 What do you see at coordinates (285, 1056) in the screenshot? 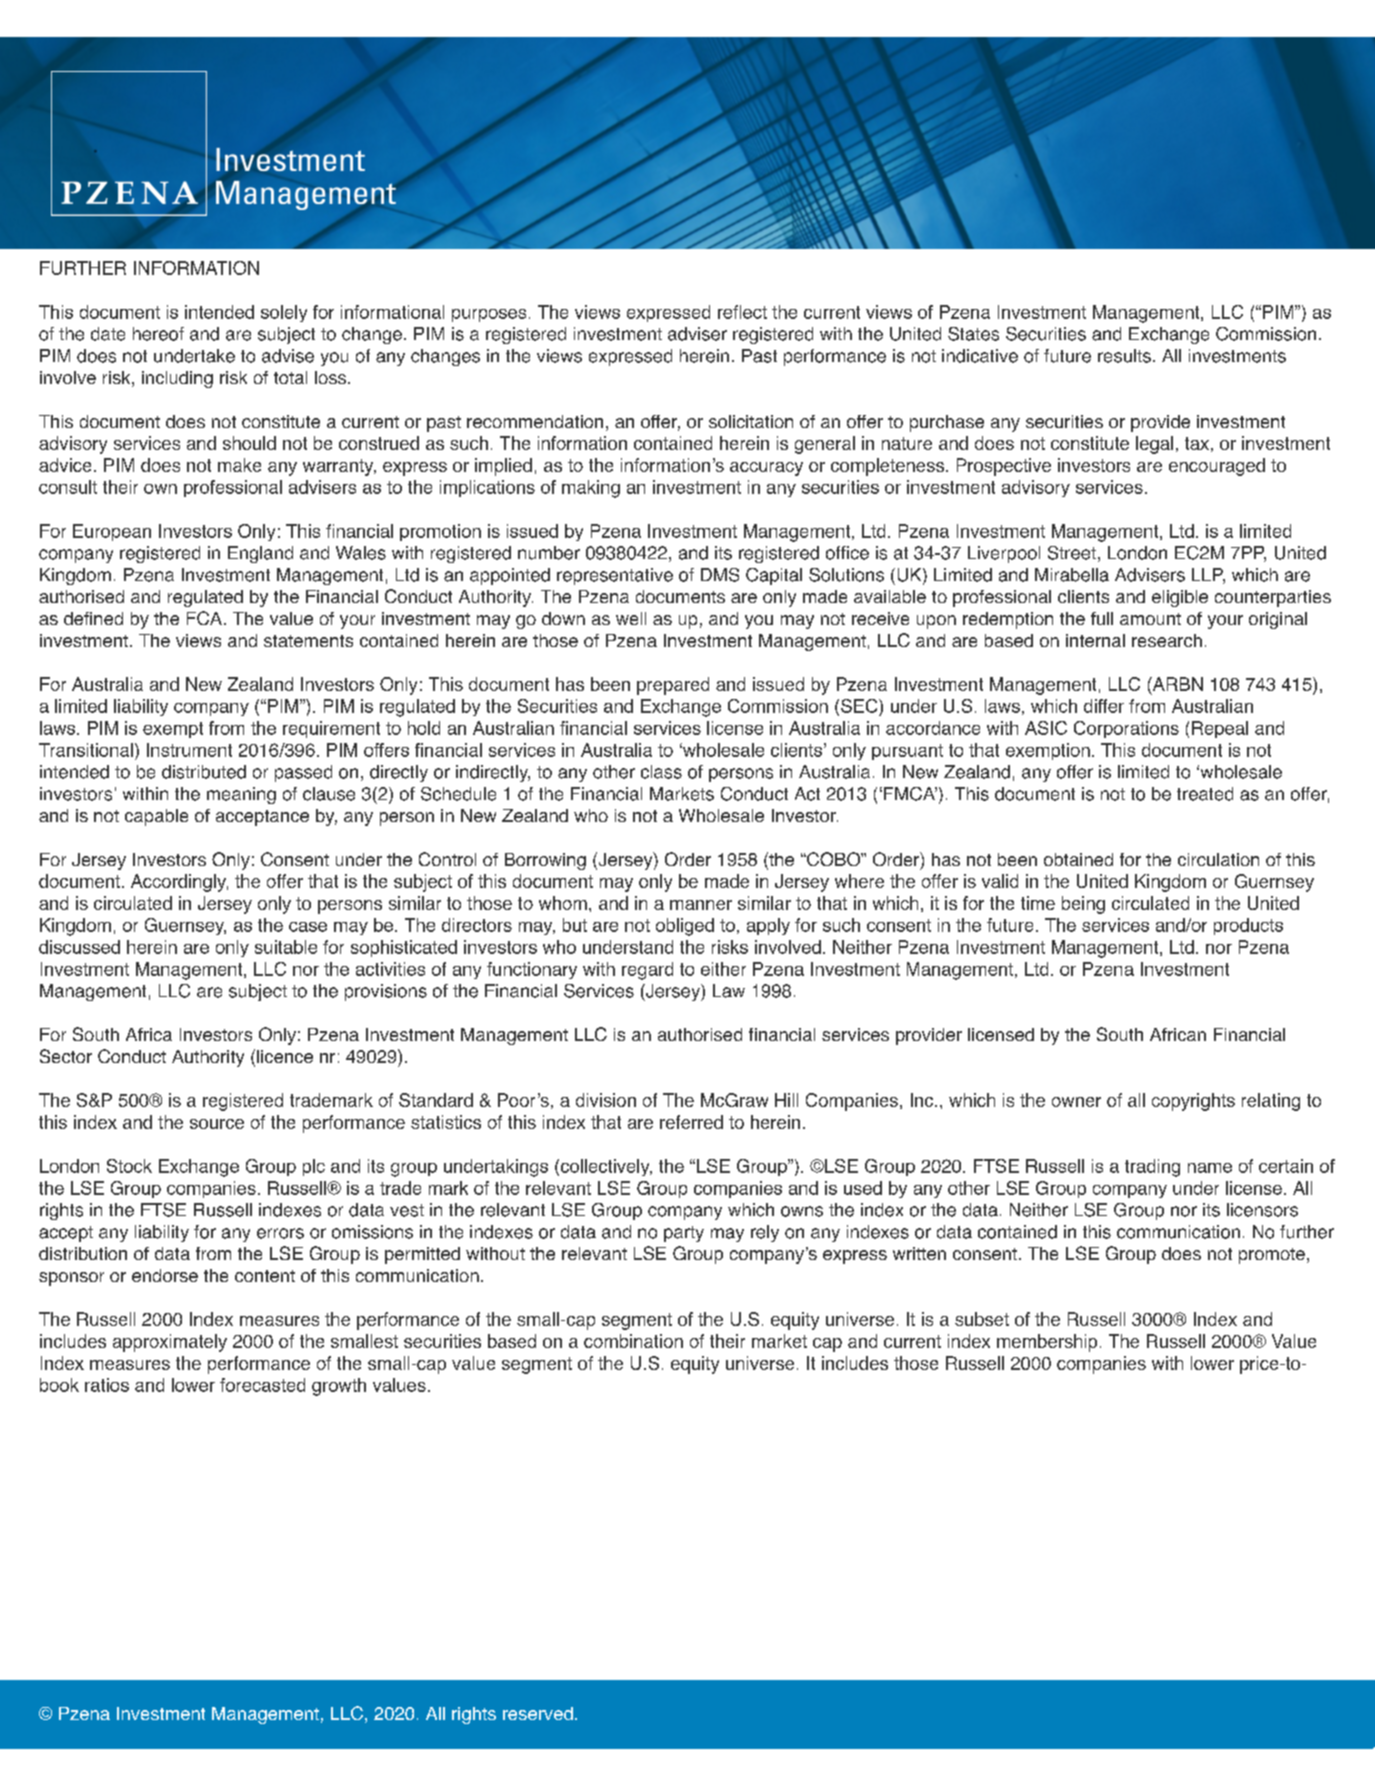
I see `licence` at bounding box center [285, 1056].
